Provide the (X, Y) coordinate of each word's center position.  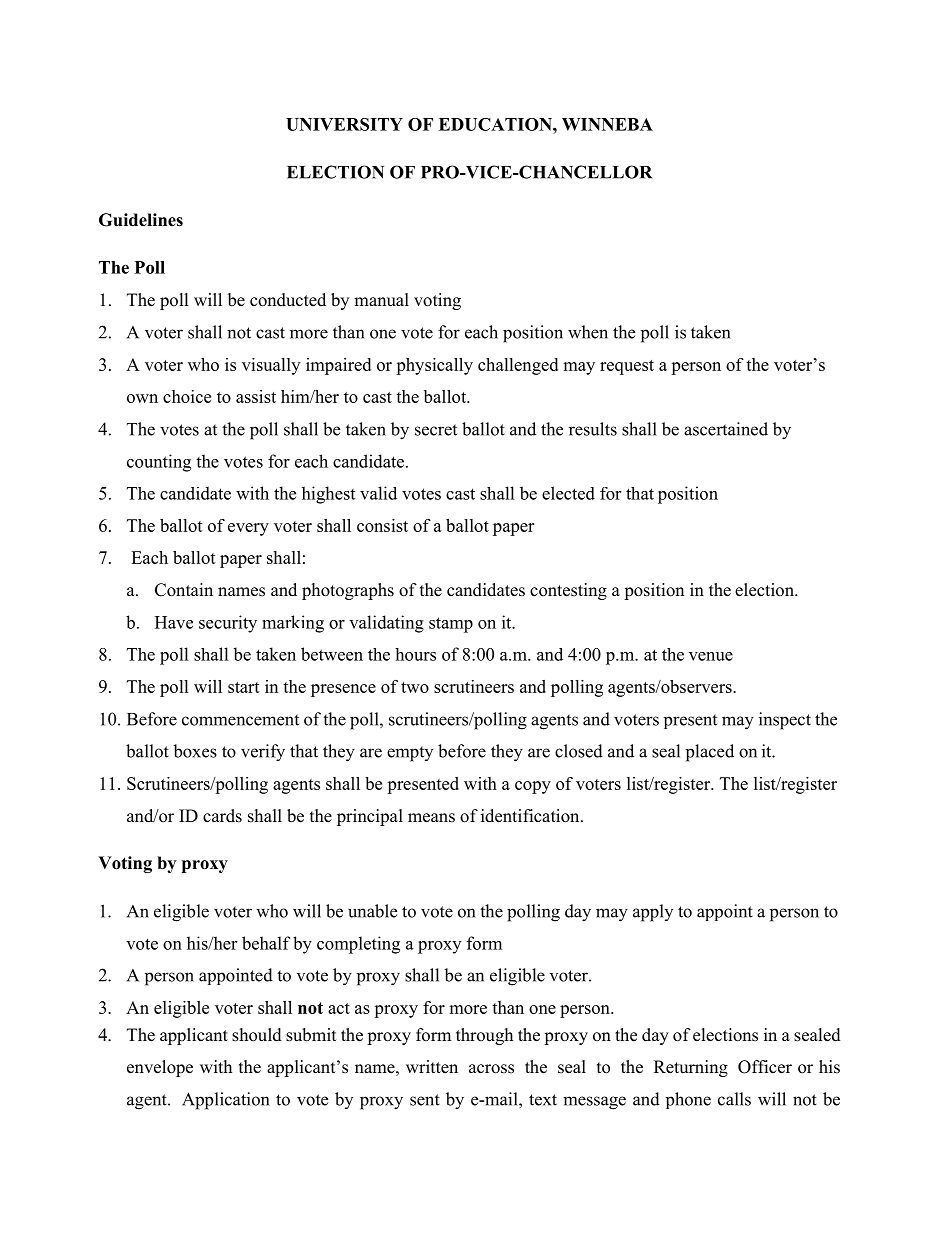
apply (653, 913)
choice (187, 396)
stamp (451, 625)
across (491, 1069)
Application (225, 1101)
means (431, 818)
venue (711, 656)
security (228, 624)
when (588, 332)
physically (434, 366)
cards (222, 816)
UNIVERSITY (344, 124)
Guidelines (141, 220)
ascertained (726, 429)
